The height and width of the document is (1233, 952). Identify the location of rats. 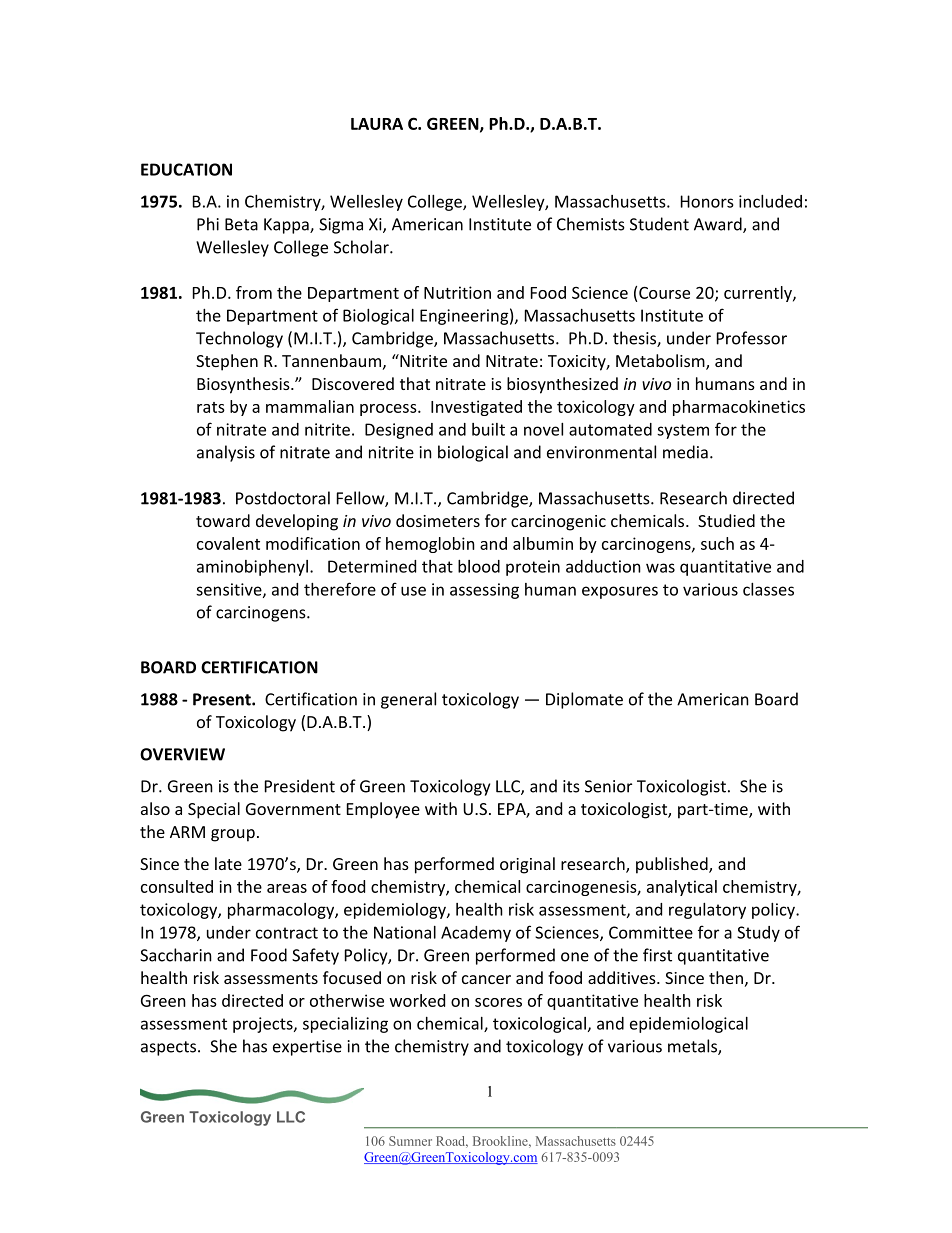
(211, 407).
